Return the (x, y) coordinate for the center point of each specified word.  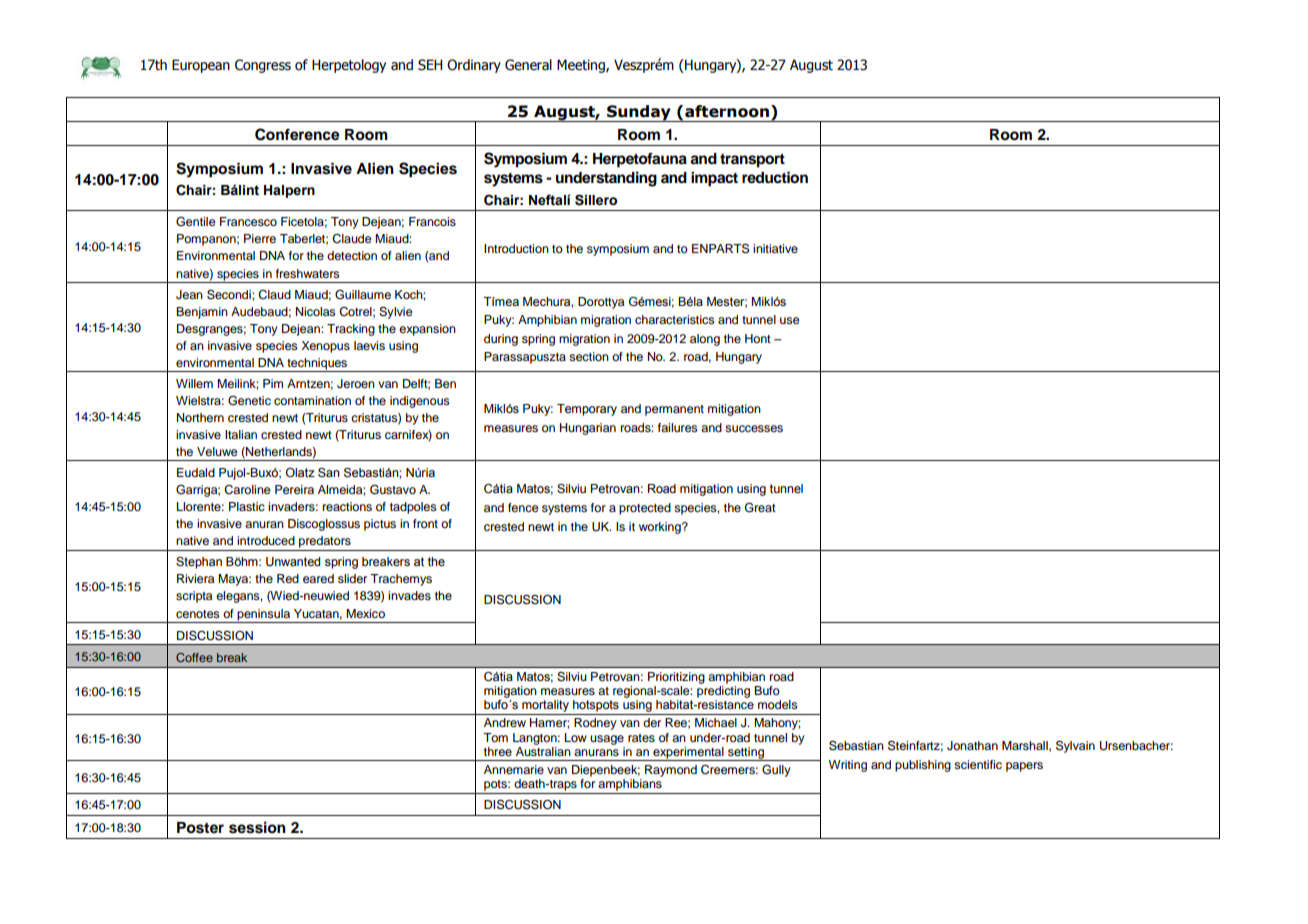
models (778, 704)
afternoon (727, 111)
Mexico (365, 613)
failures (678, 427)
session (257, 827)
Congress (263, 66)
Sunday (639, 113)
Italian (241, 434)
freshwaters (308, 273)
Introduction (516, 248)
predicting (723, 690)
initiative (775, 248)
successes (754, 428)
